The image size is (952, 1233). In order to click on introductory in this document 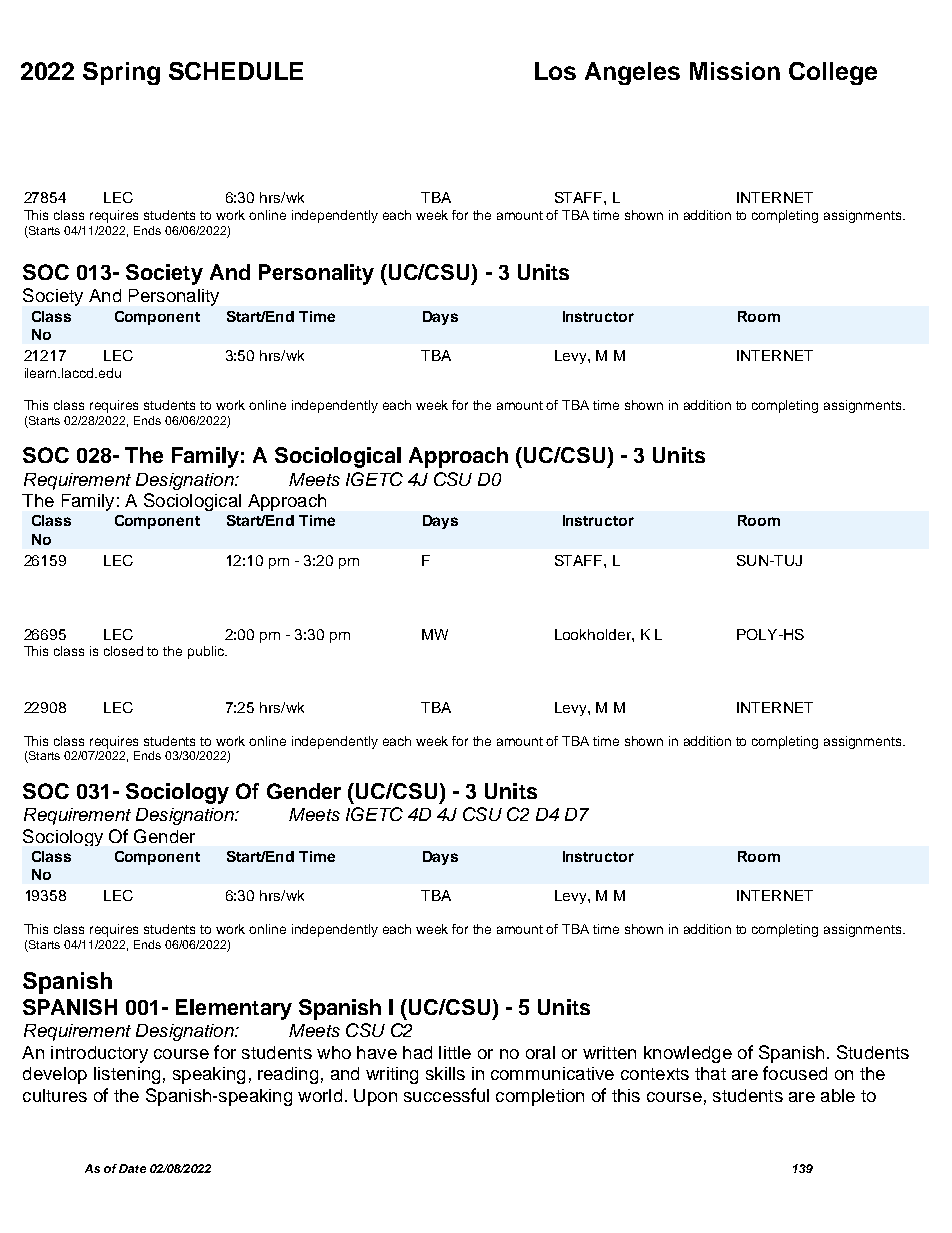, I will do `click(99, 1054)`.
